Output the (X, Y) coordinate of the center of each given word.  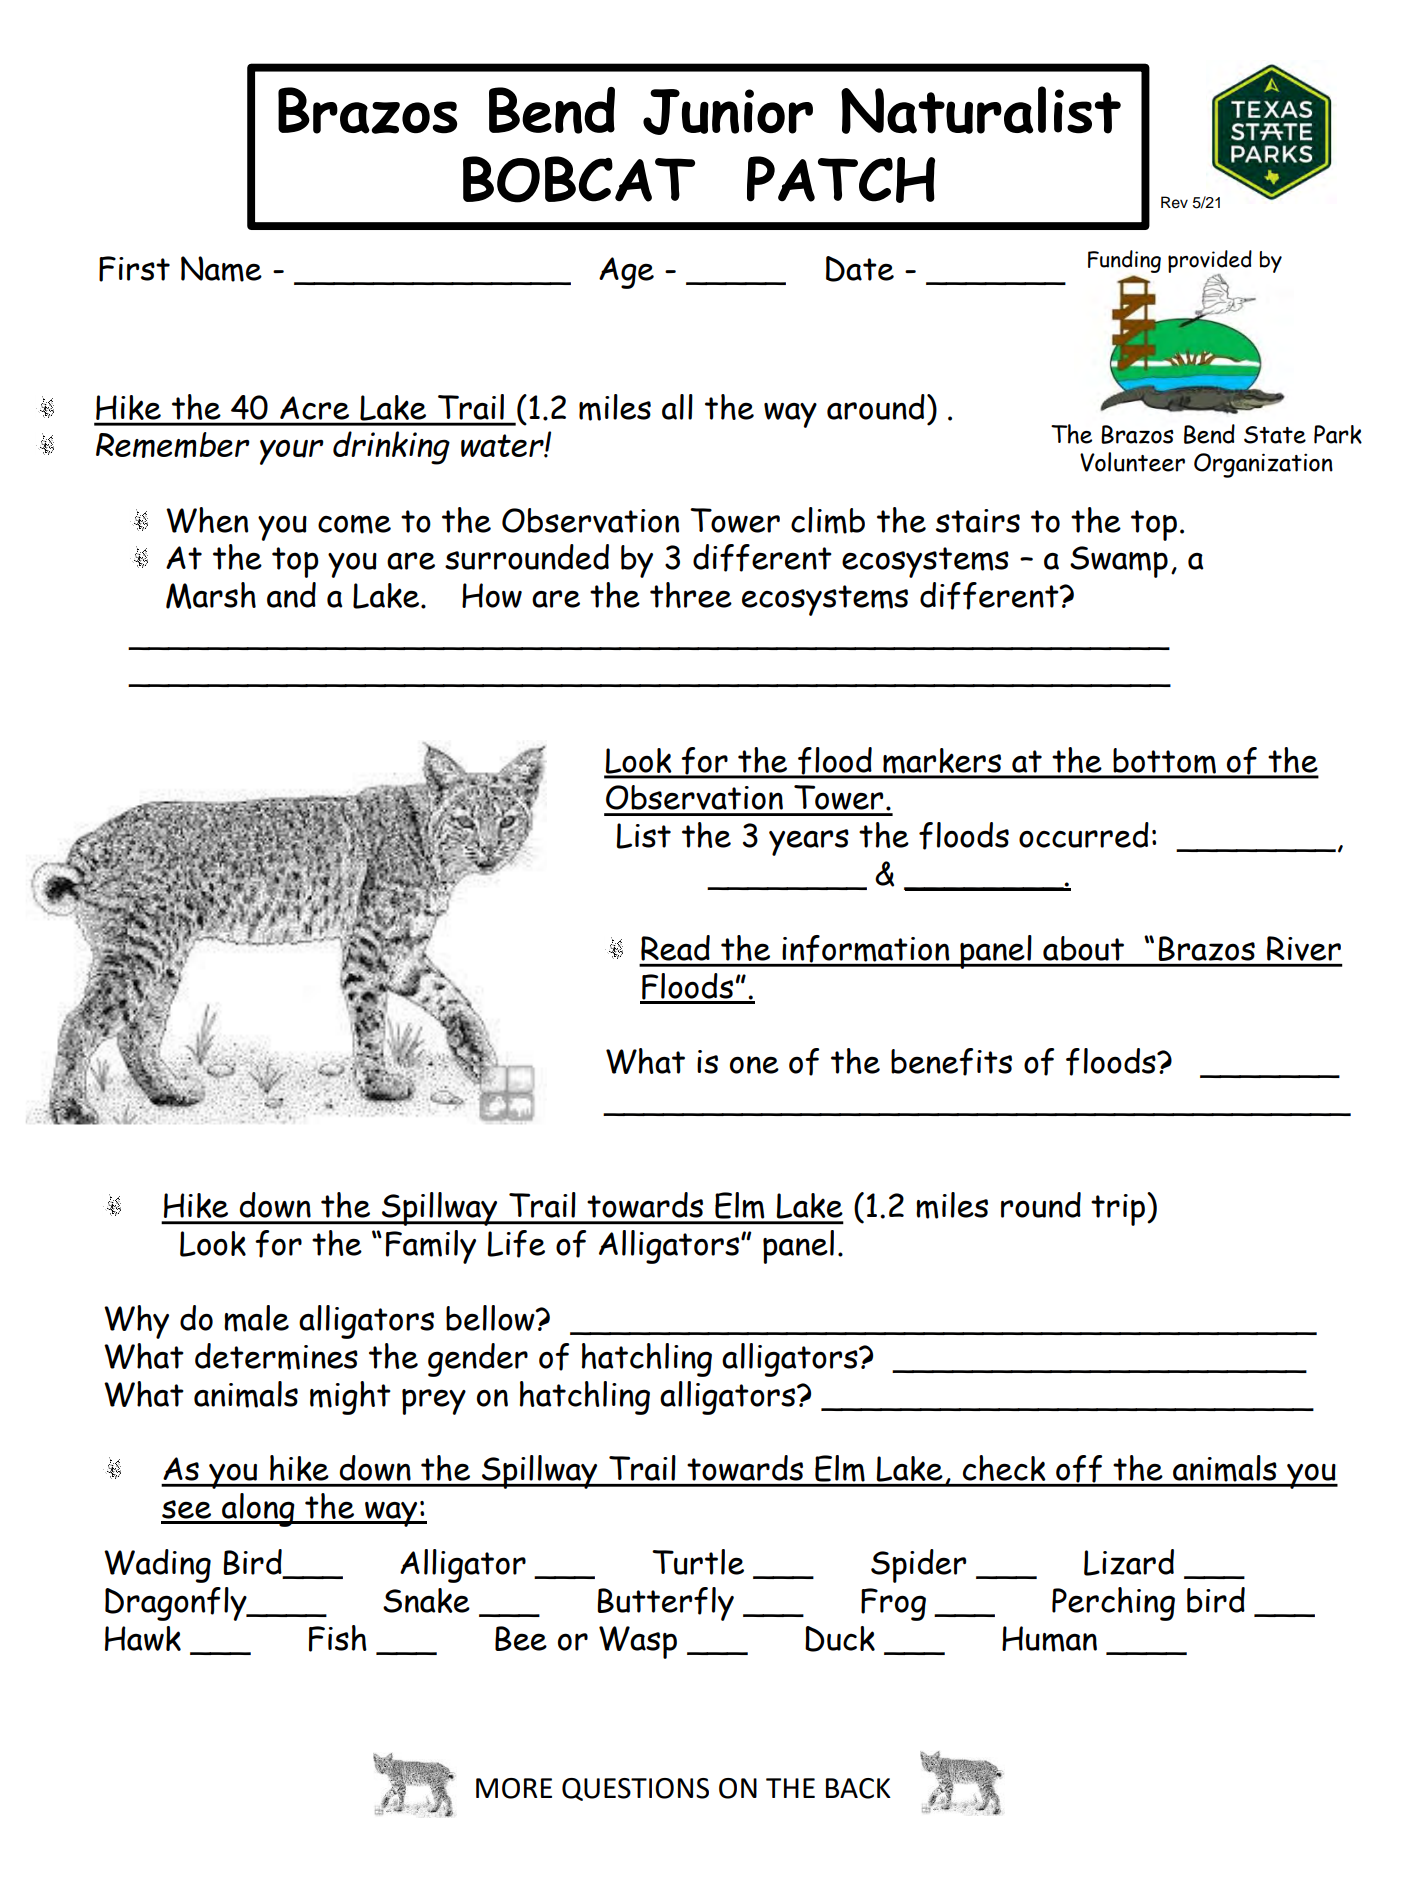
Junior (728, 112)
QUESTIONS (635, 1789)
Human (1049, 1639)
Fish (338, 1638)
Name (221, 269)
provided (1210, 262)
